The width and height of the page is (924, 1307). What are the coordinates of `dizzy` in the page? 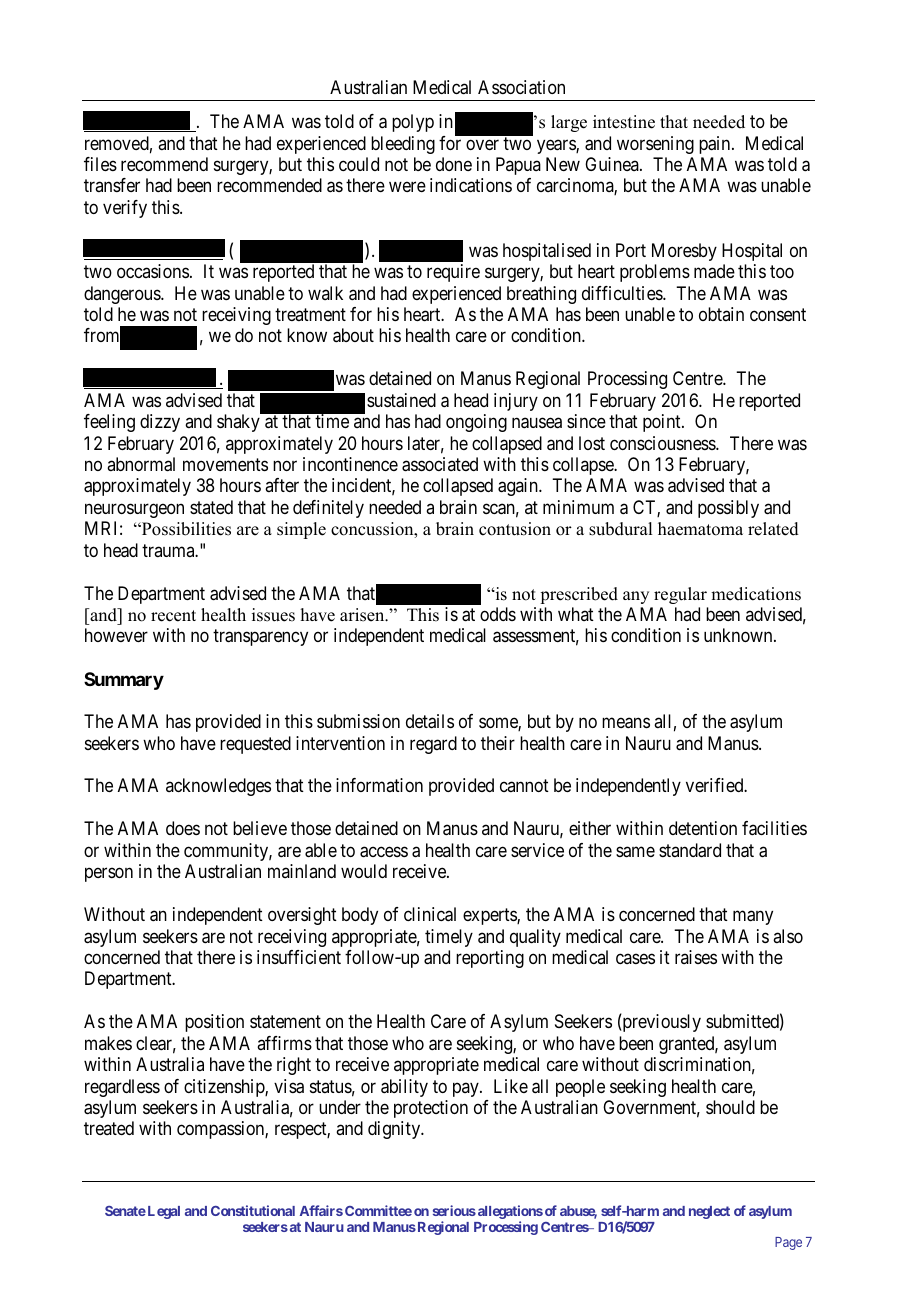 It's located at (160, 423).
